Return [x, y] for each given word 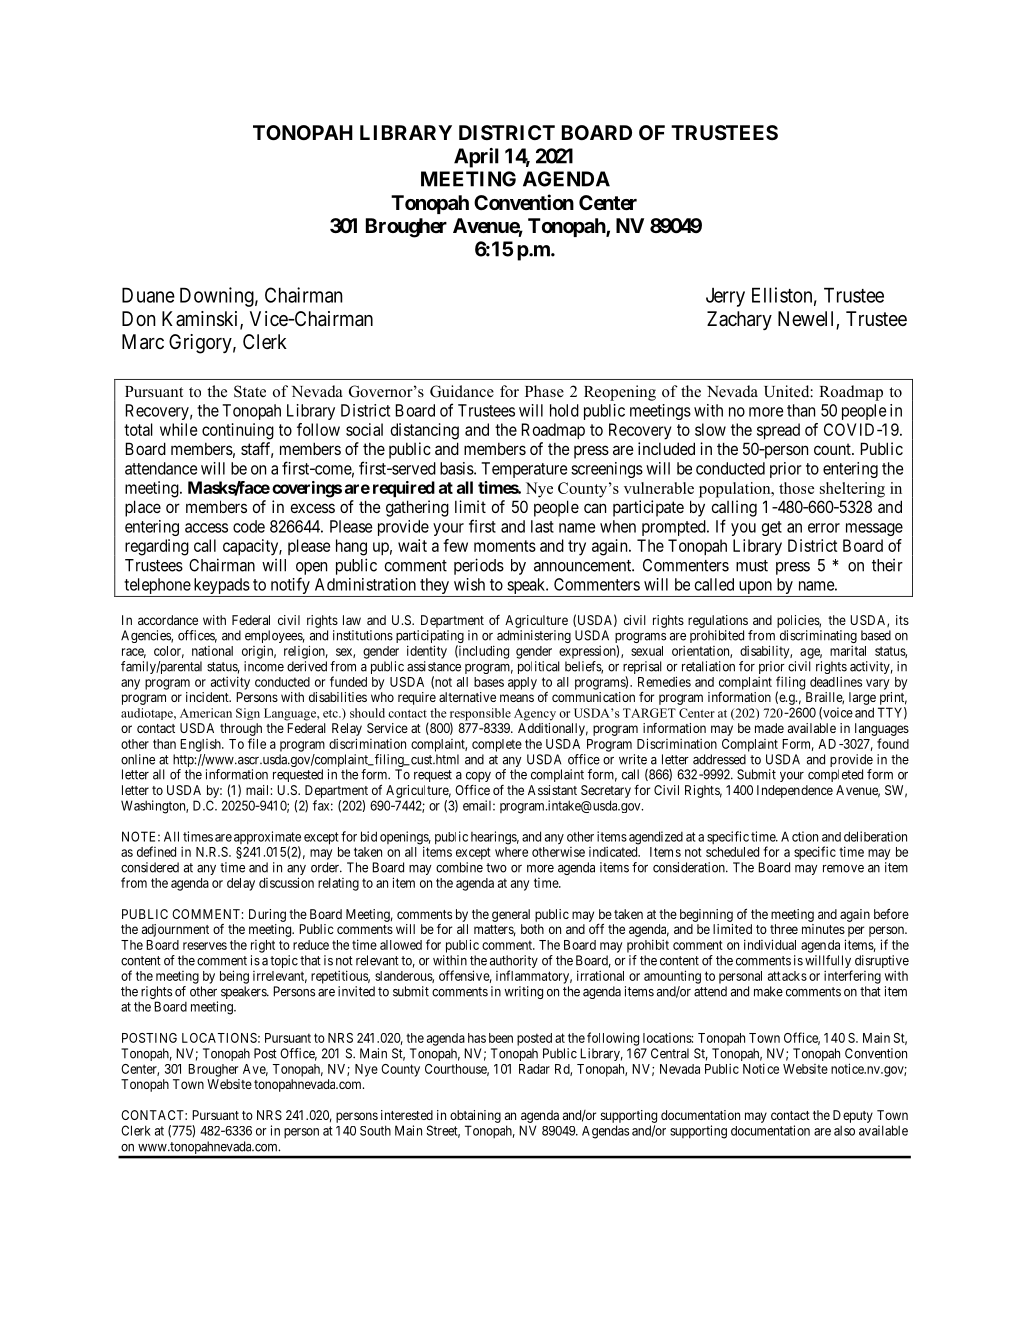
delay [241, 884]
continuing [238, 431]
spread [778, 431]
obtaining [475, 1116]
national [212, 651]
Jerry [725, 297]
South [375, 1130]
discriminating [818, 638]
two [496, 868]
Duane [148, 295]
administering [534, 636]
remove [843, 869]
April [476, 158]
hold [564, 410]
